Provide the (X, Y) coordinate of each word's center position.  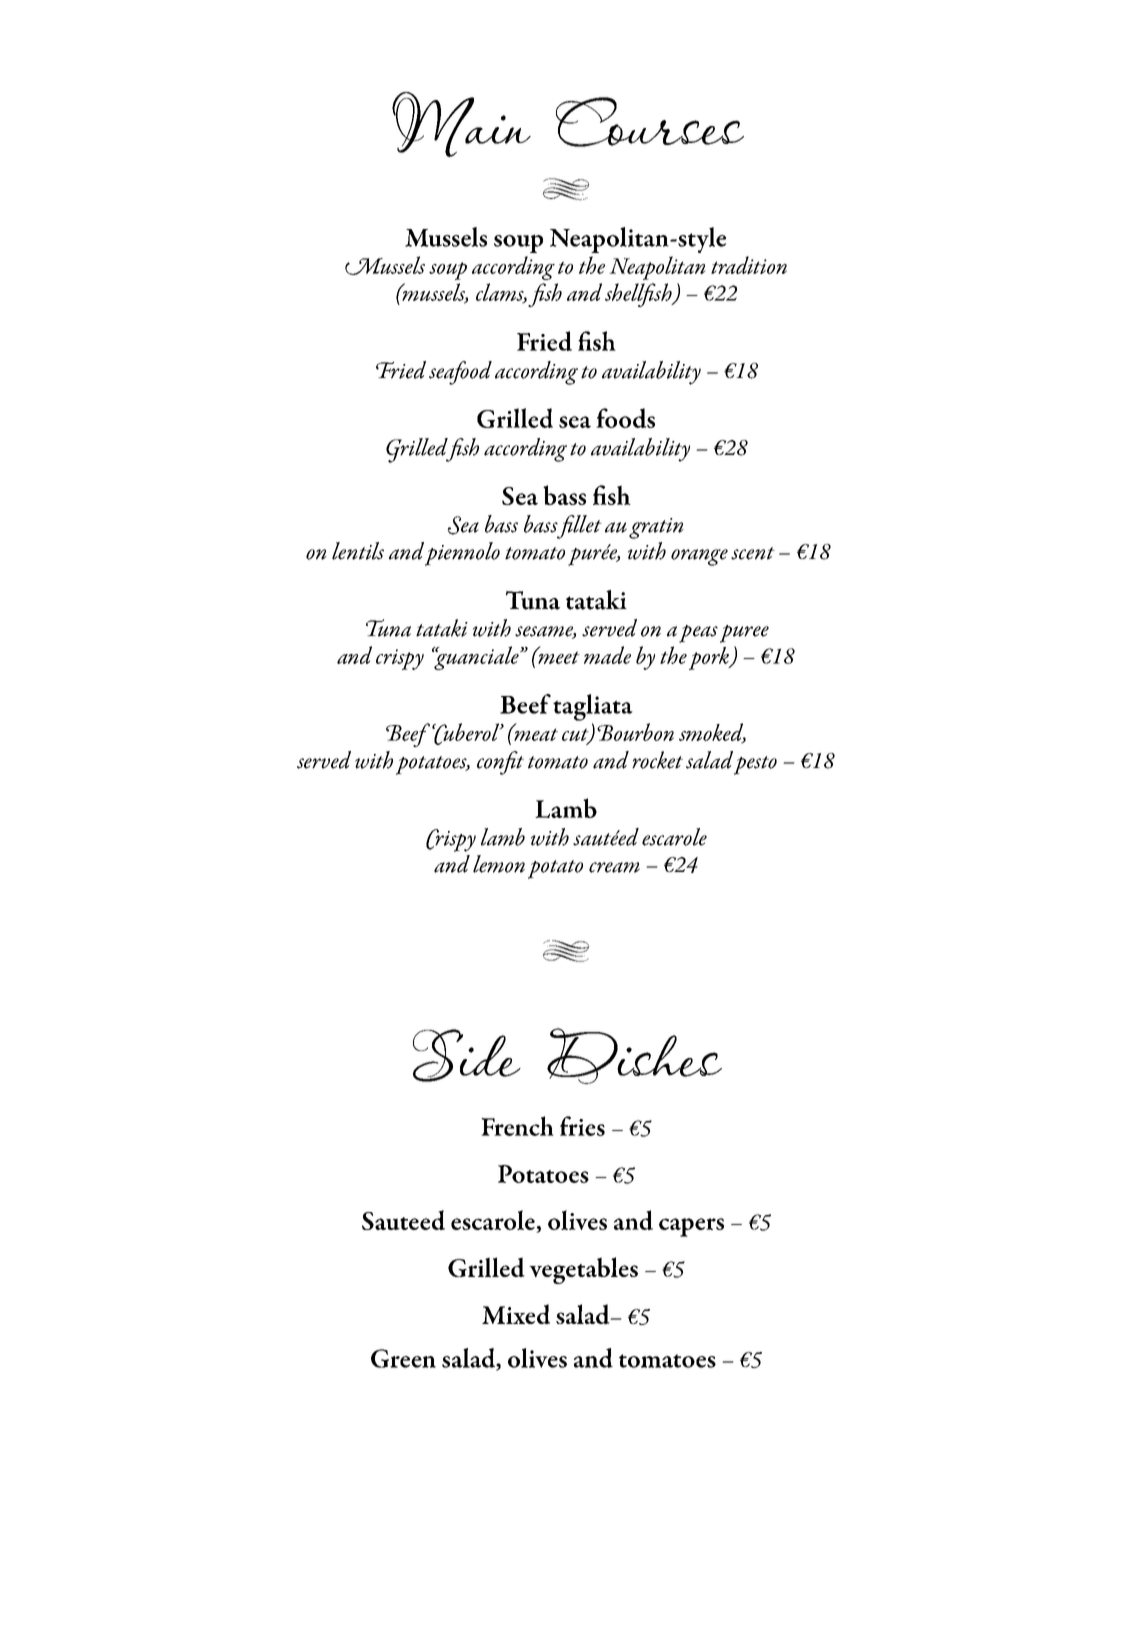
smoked (712, 733)
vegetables (583, 1270)
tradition (749, 265)
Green (403, 1358)
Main (461, 124)
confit (500, 763)
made (607, 655)
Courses (650, 122)
